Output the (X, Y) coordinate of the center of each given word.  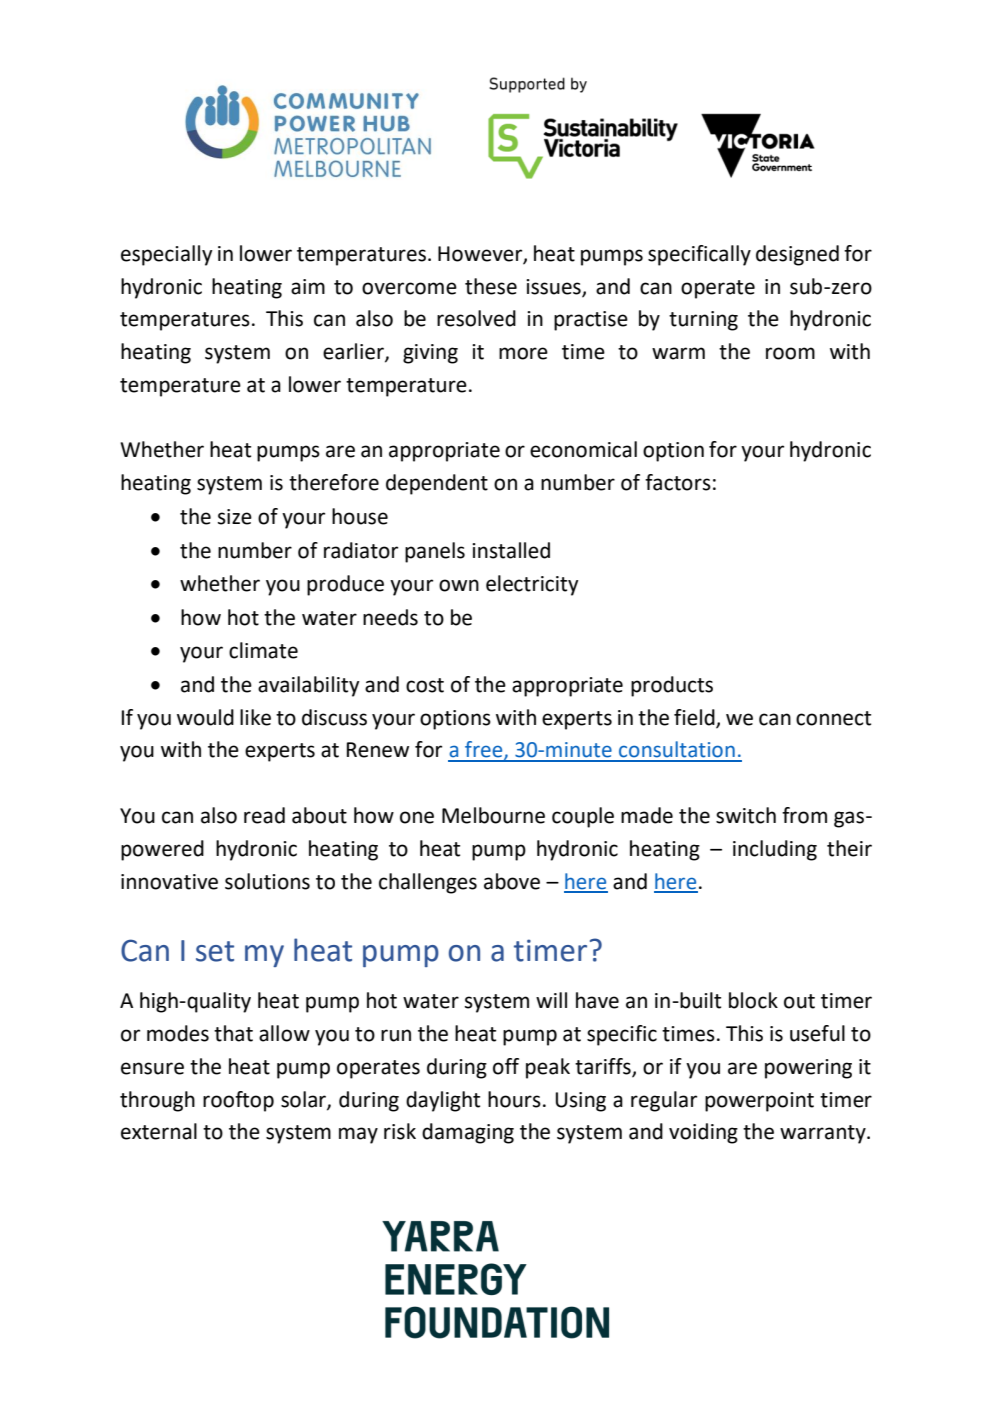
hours (514, 1099)
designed (797, 255)
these (491, 286)
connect (833, 718)
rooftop (238, 1101)
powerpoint (759, 1102)
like (255, 717)
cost (425, 685)
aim (308, 287)
